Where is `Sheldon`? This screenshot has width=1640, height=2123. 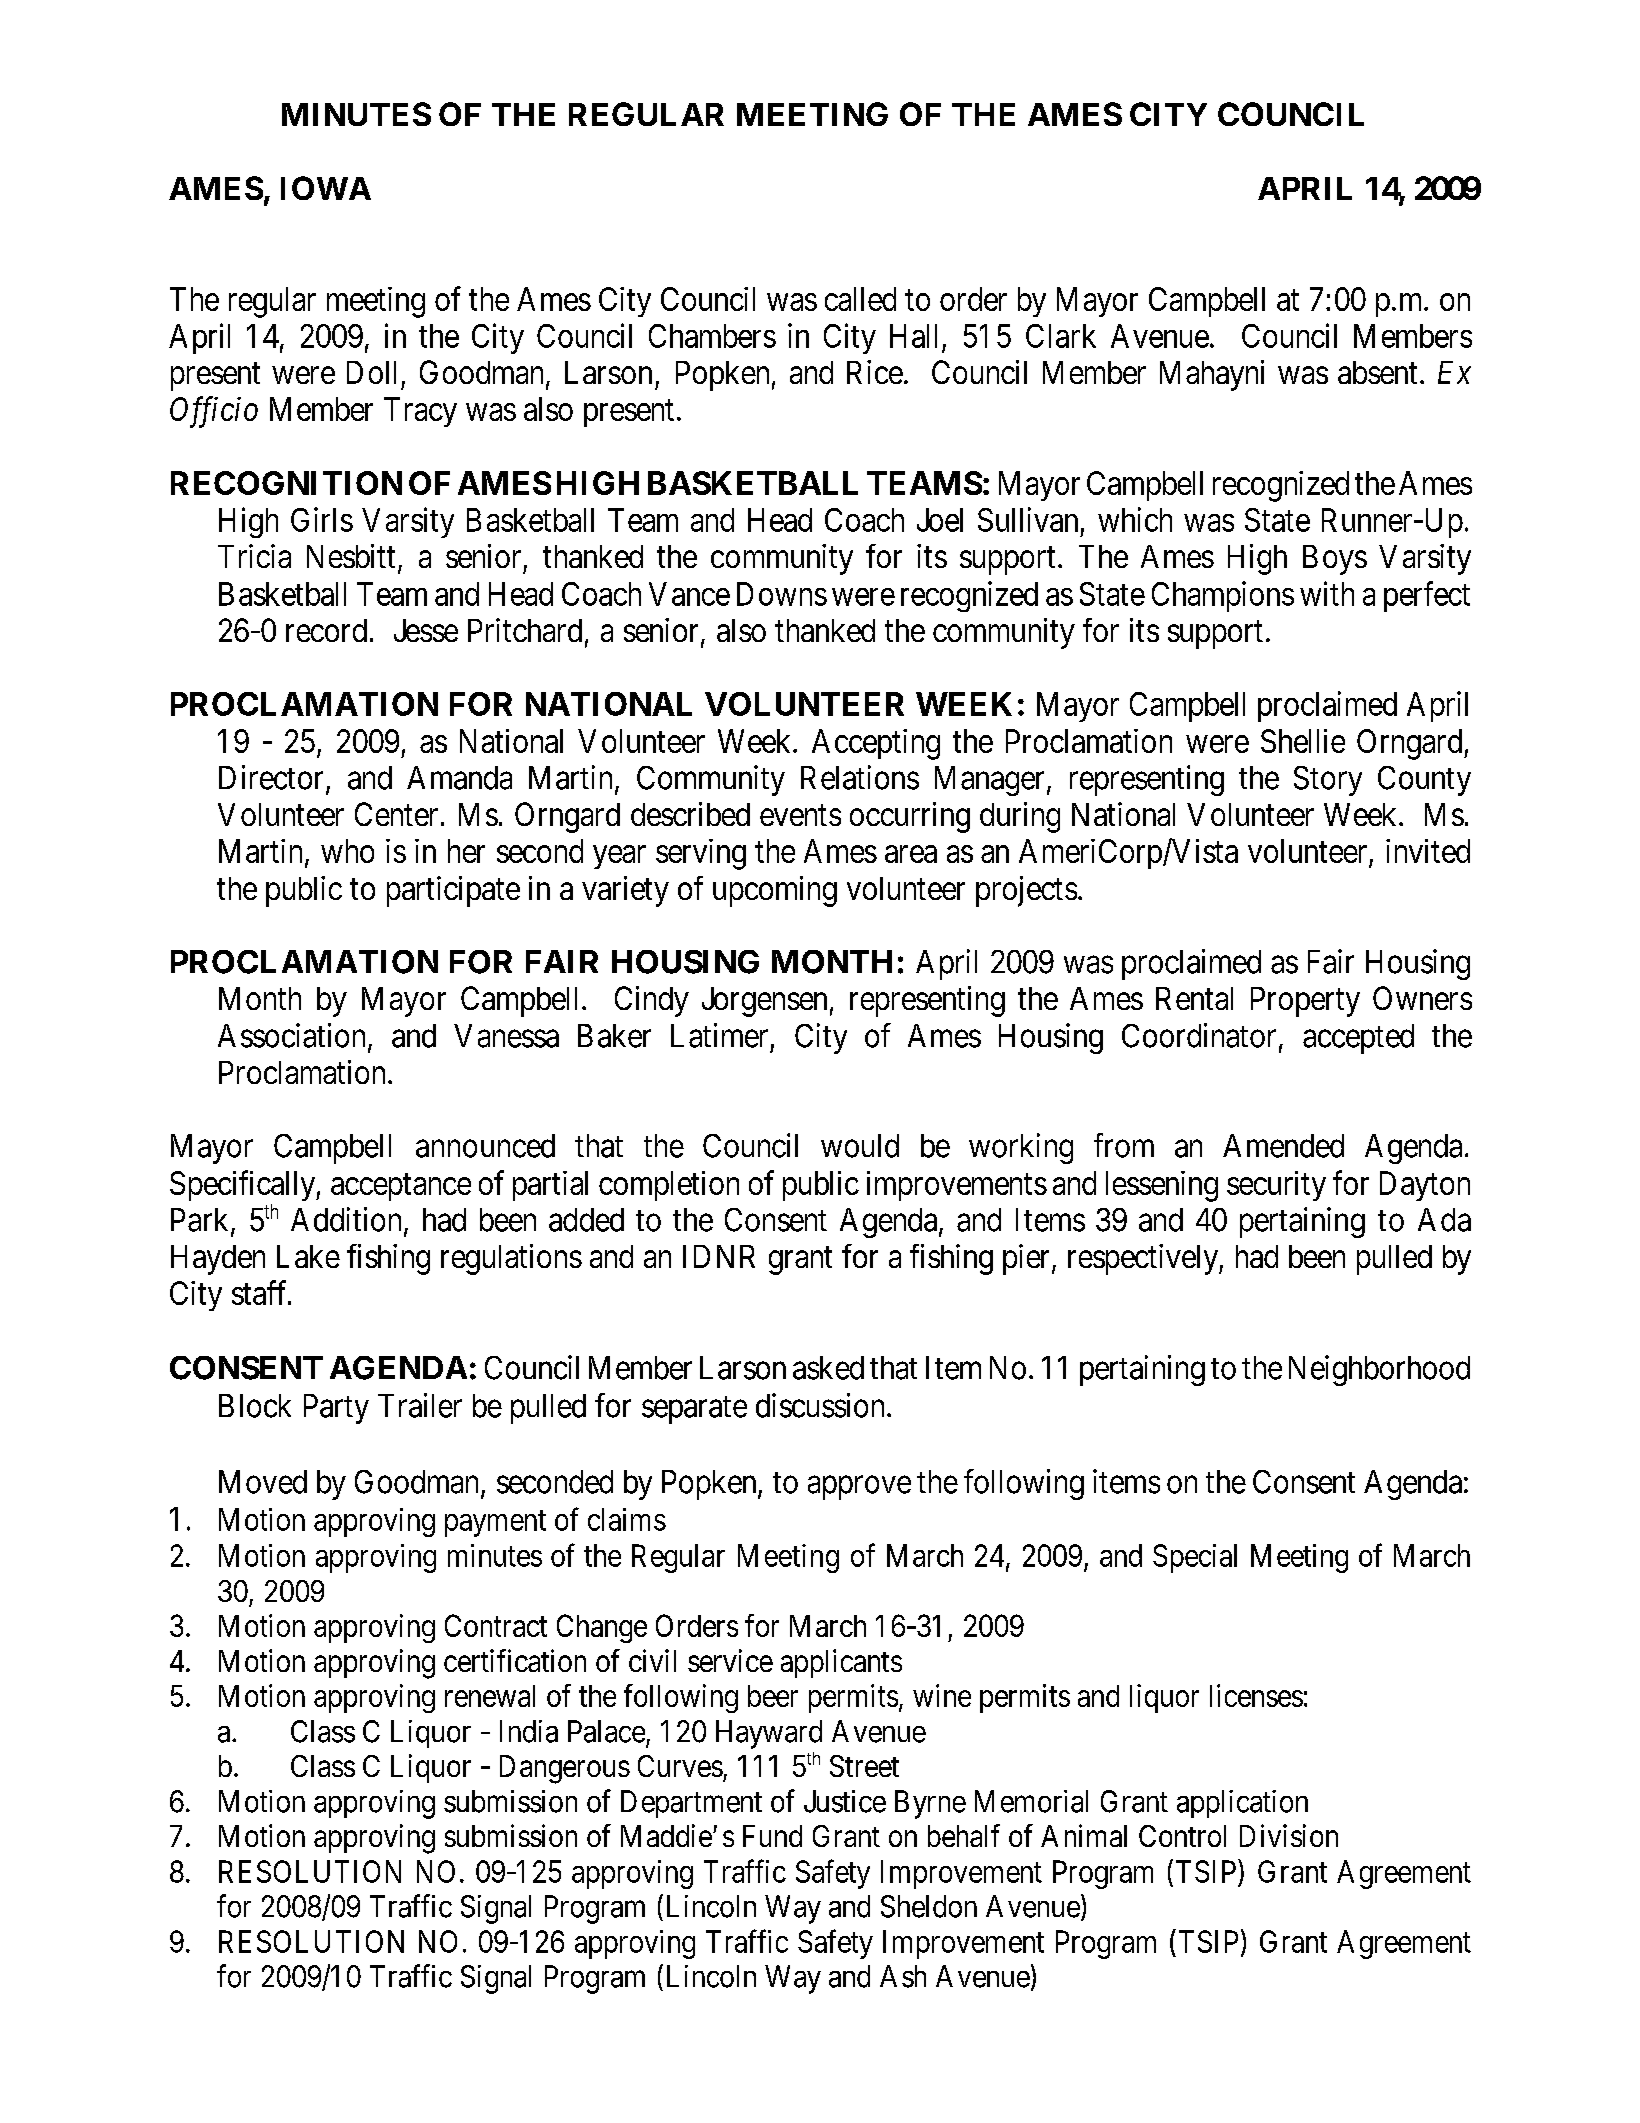
Sheldon is located at coordinates (929, 1906).
